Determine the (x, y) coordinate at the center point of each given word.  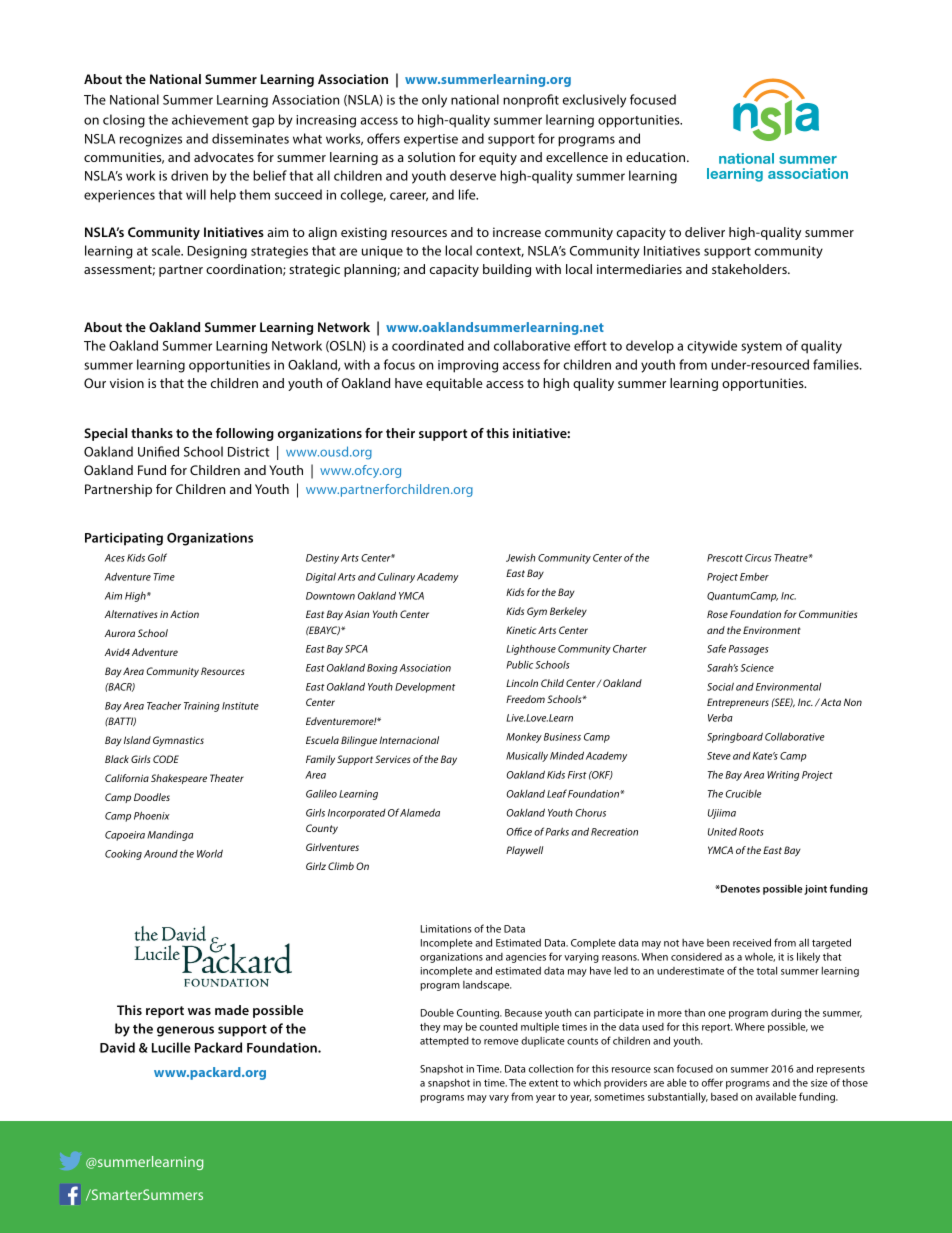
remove (501, 1042)
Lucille (171, 1047)
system (761, 348)
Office (519, 831)
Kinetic (521, 630)
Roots (751, 832)
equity (498, 158)
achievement (210, 119)
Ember (754, 577)
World (210, 853)
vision (127, 383)
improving (468, 366)
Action (184, 614)
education (657, 157)
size (819, 1083)
